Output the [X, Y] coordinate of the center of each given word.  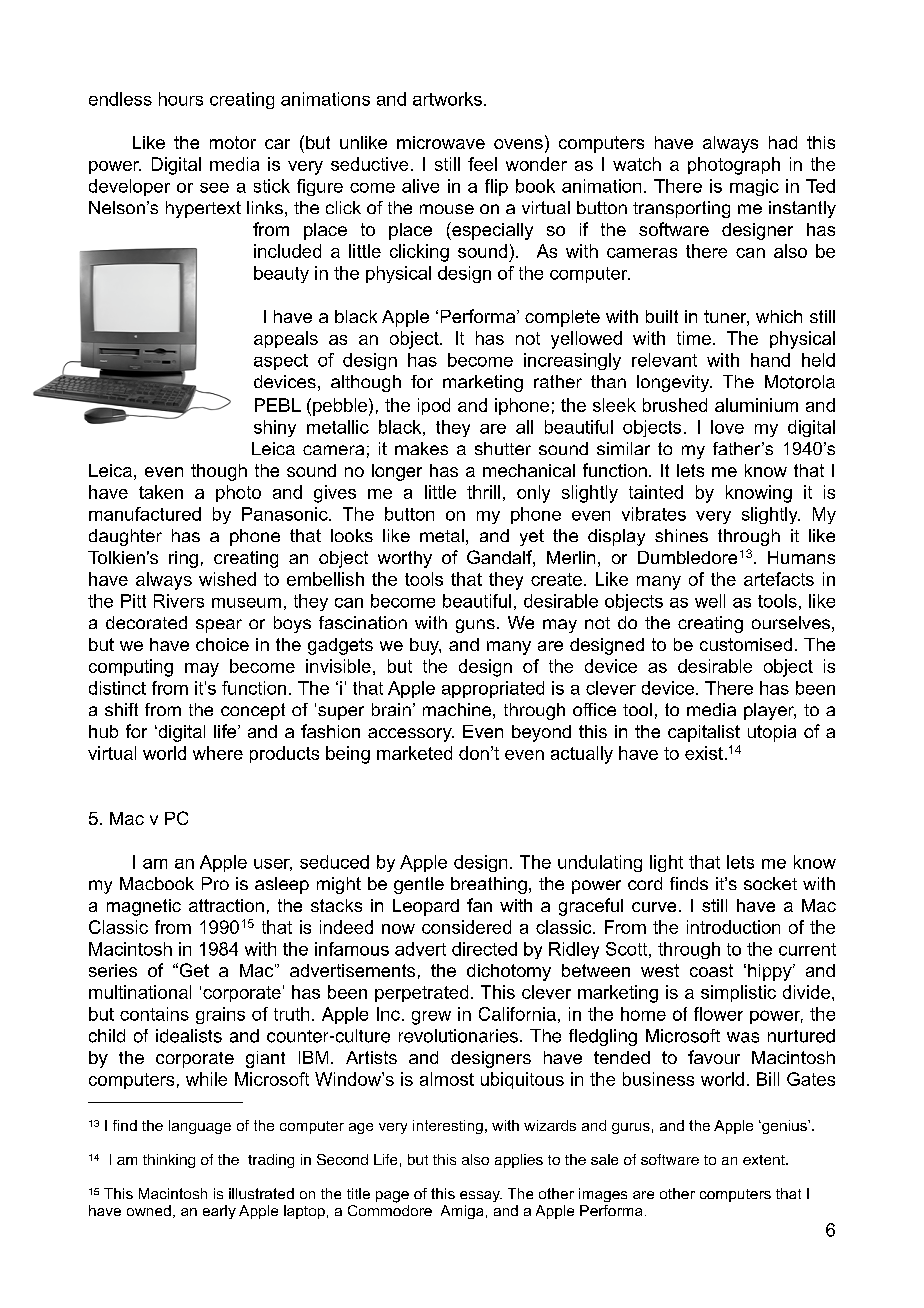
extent [765, 1160]
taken [161, 492]
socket [770, 883]
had [783, 142]
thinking [169, 1161]
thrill [483, 492]
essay [481, 1196]
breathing [489, 885]
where [218, 753]
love [727, 427]
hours [181, 99]
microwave [441, 142]
